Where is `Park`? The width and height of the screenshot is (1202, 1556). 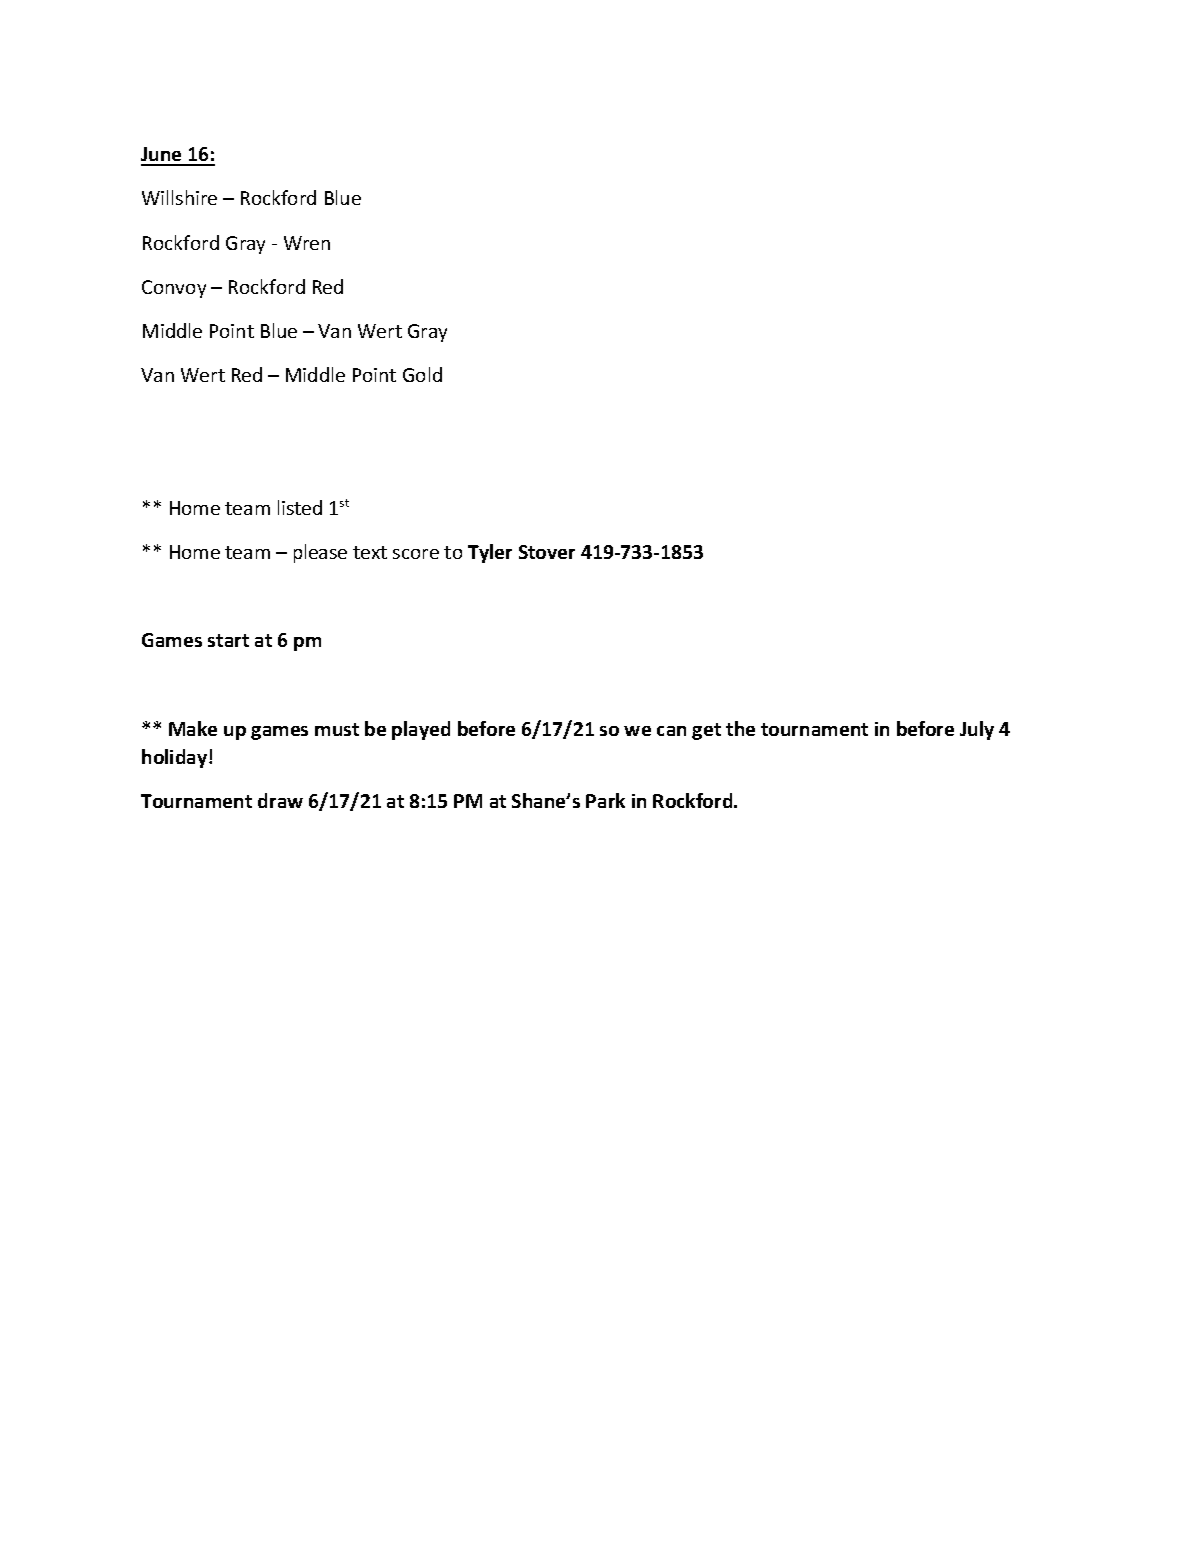 Park is located at coordinates (605, 800).
